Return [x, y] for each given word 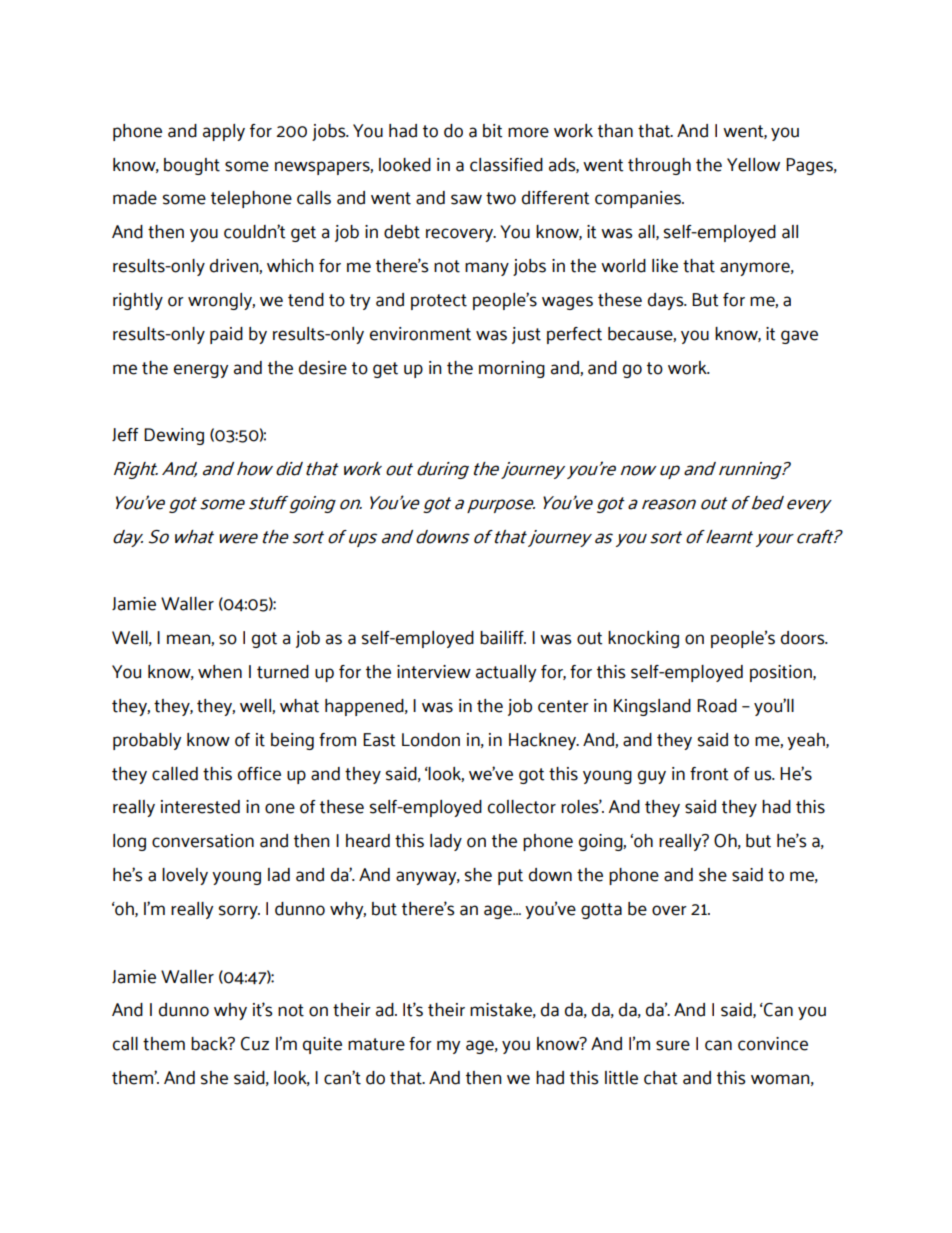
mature [376, 1044]
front [709, 774]
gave [799, 337]
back [210, 1044]
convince [773, 1044]
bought [192, 166]
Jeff [125, 435]
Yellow [753, 165]
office [259, 774]
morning [512, 369]
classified [506, 165]
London [431, 740]
